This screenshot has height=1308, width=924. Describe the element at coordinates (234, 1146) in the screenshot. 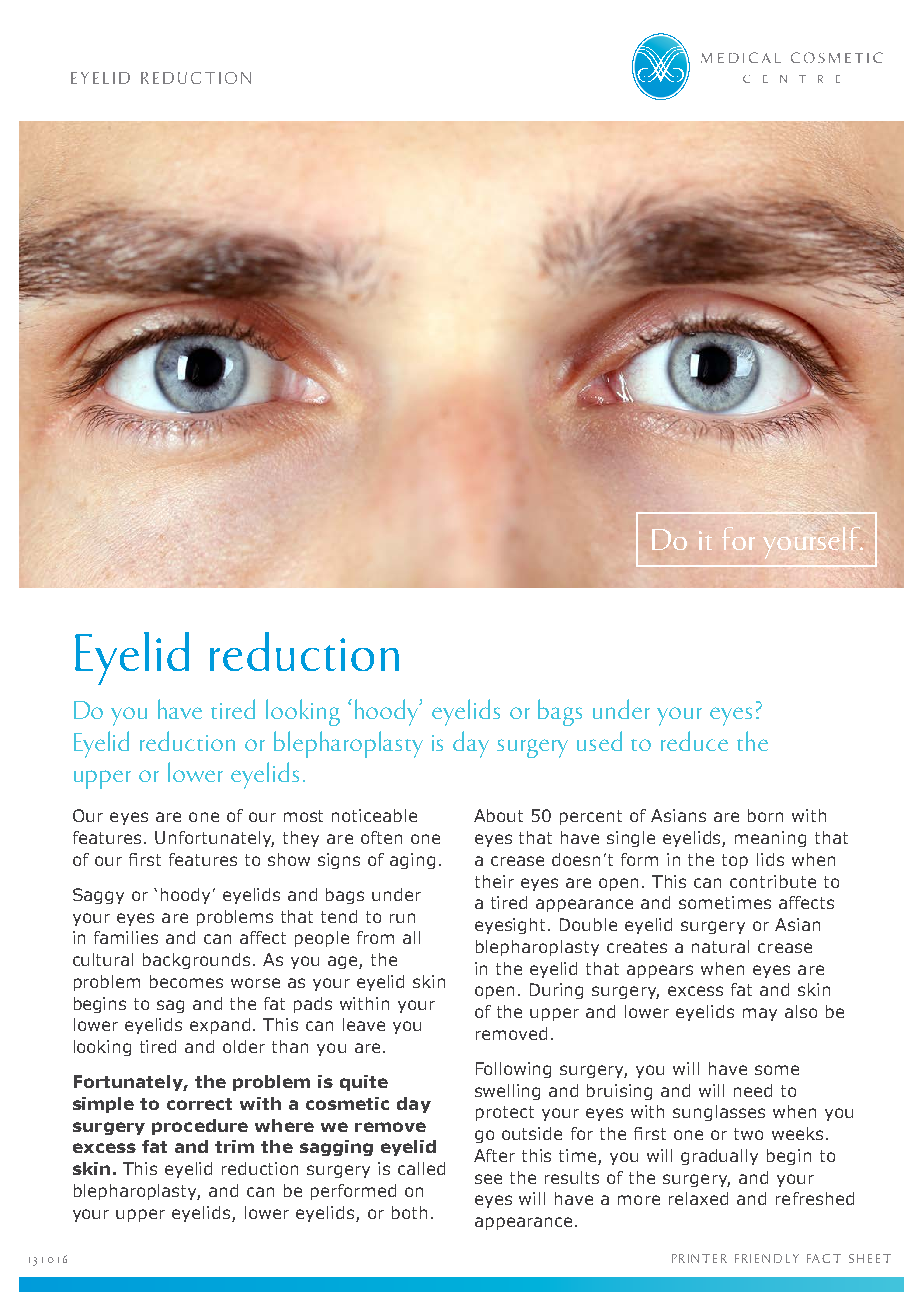

I see `trim` at that location.
